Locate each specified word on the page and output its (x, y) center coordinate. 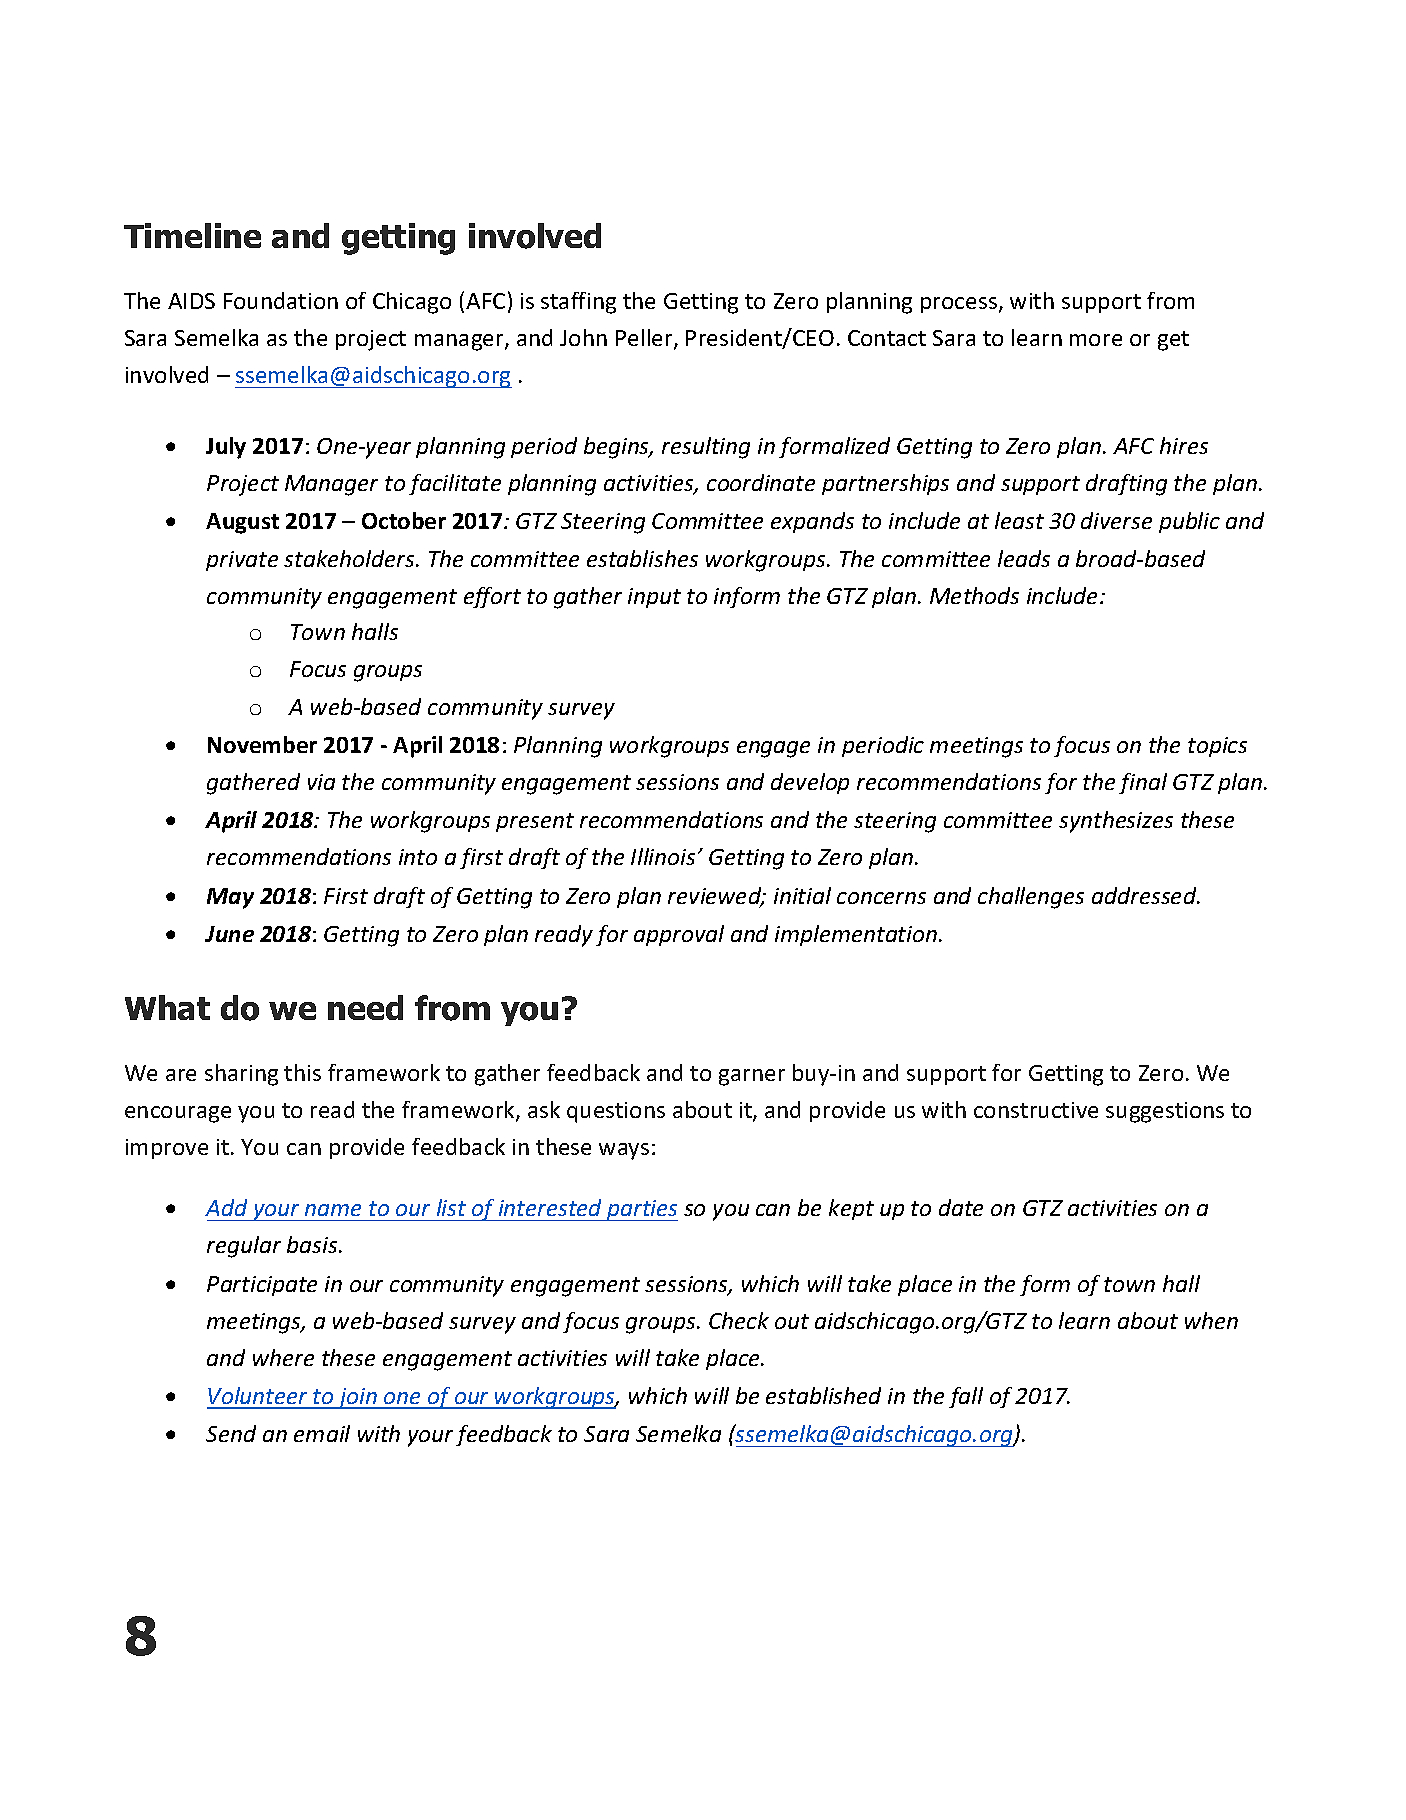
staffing (578, 303)
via (321, 782)
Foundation (281, 300)
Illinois (663, 856)
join (357, 1398)
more (1096, 340)
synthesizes (1116, 822)
